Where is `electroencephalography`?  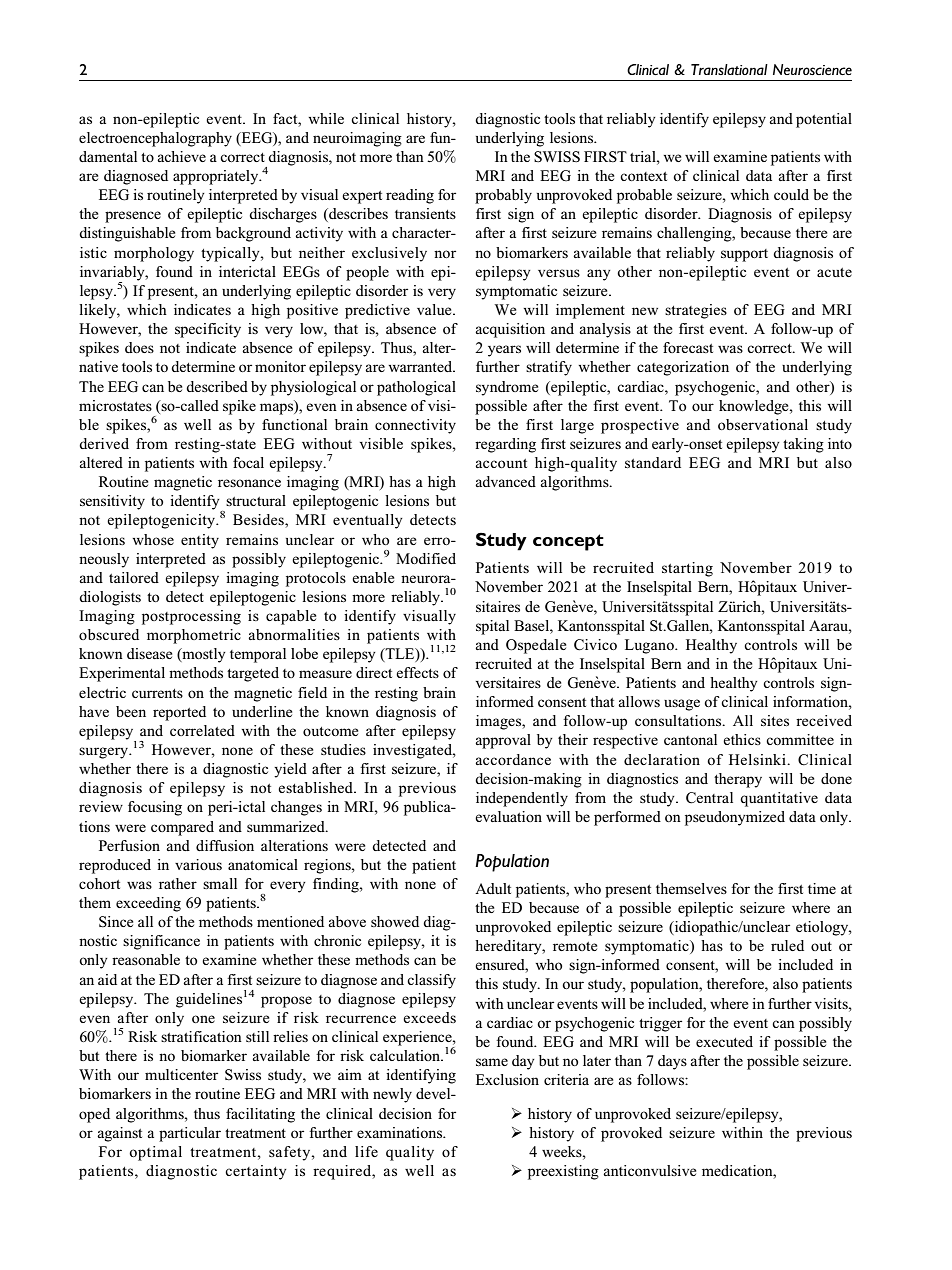
electroencephalography is located at coordinates (155, 139).
